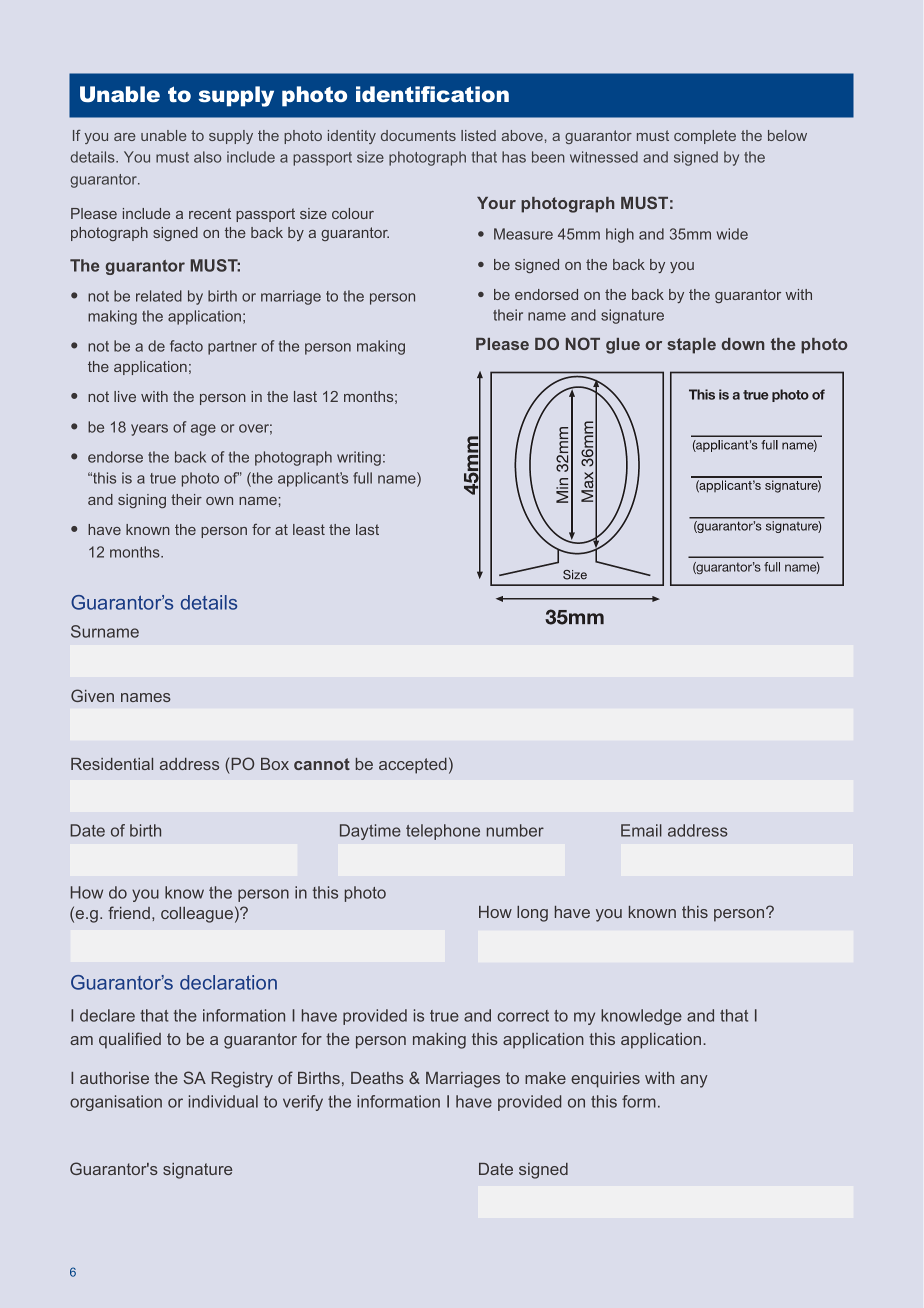 The width and height of the page is (924, 1308). What do you see at coordinates (641, 830) in the page?
I see `Email` at bounding box center [641, 830].
